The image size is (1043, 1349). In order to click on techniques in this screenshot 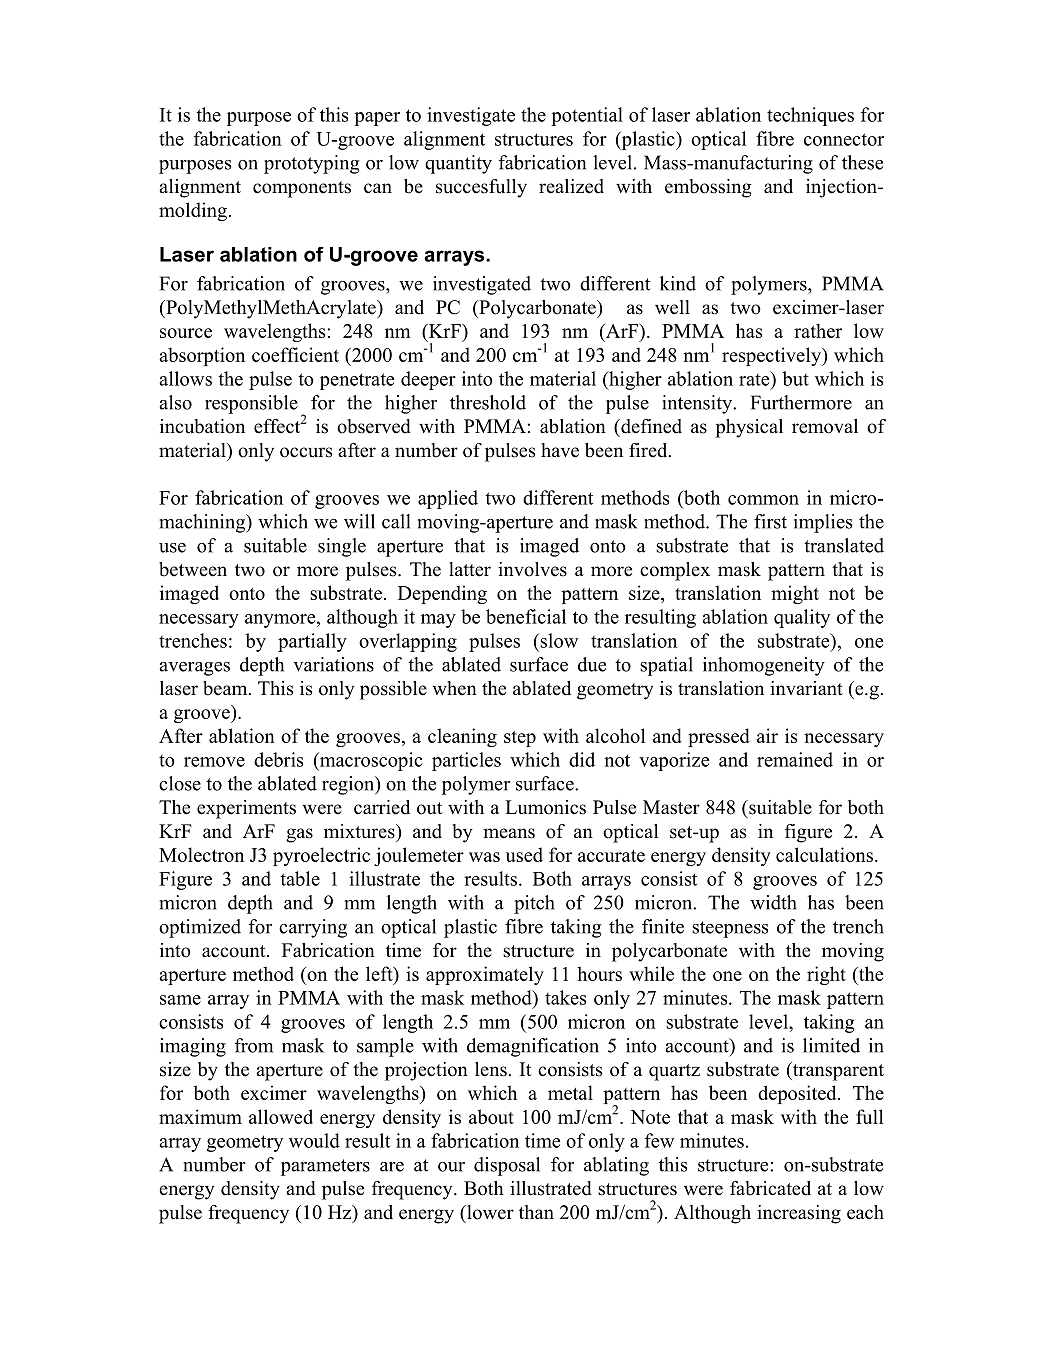, I will do `click(810, 116)`.
